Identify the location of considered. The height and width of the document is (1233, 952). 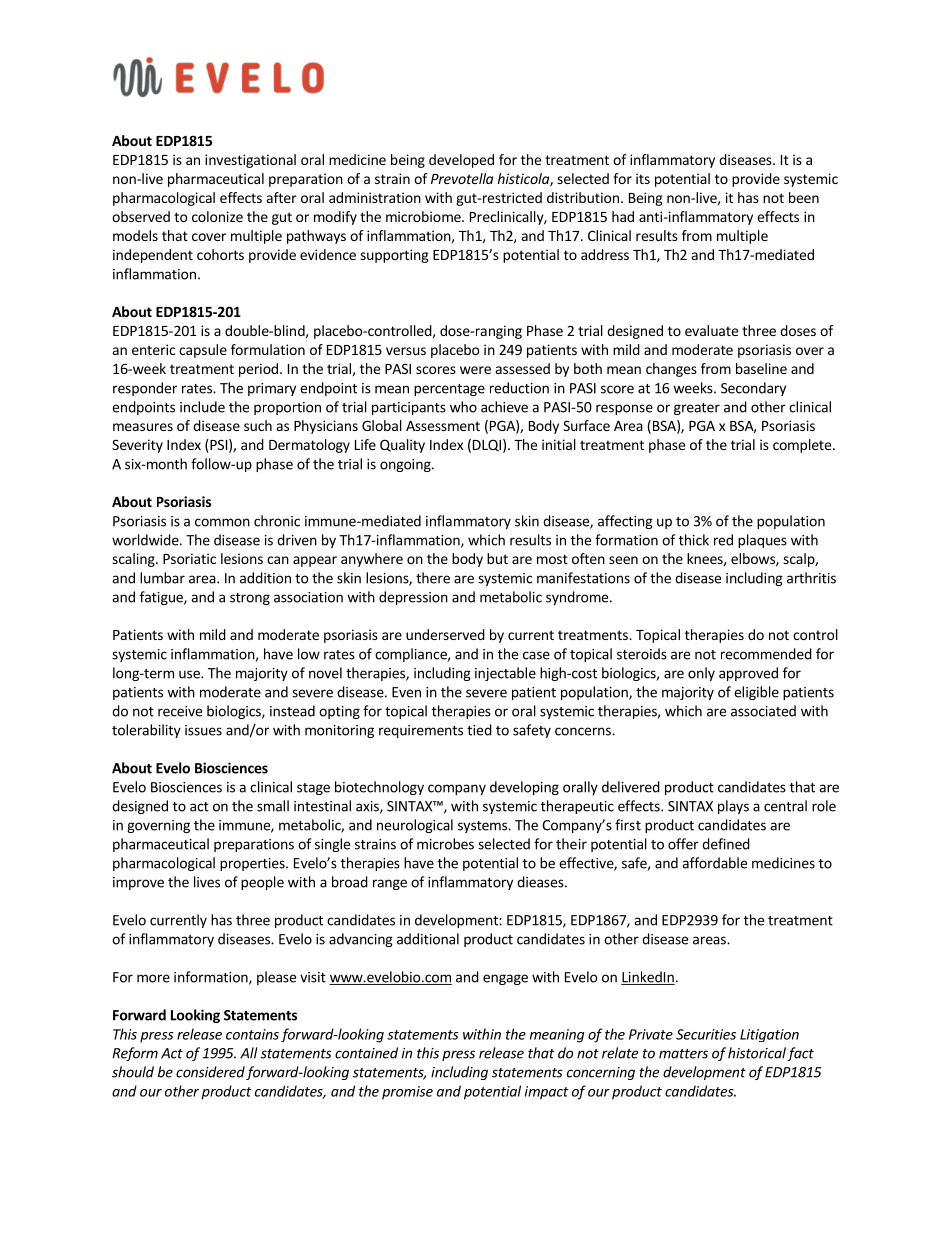
(210, 1072).
